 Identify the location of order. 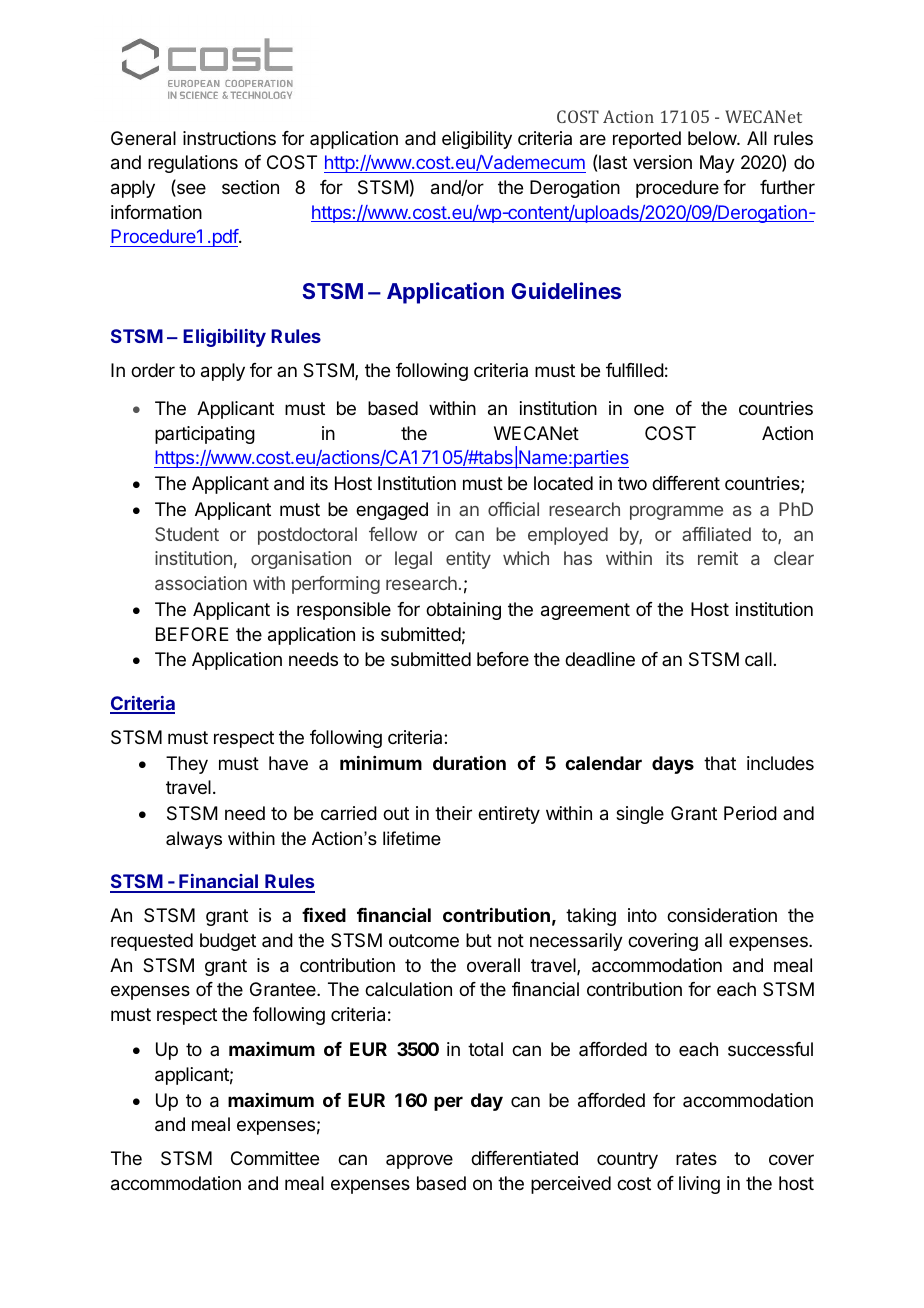
(153, 370).
